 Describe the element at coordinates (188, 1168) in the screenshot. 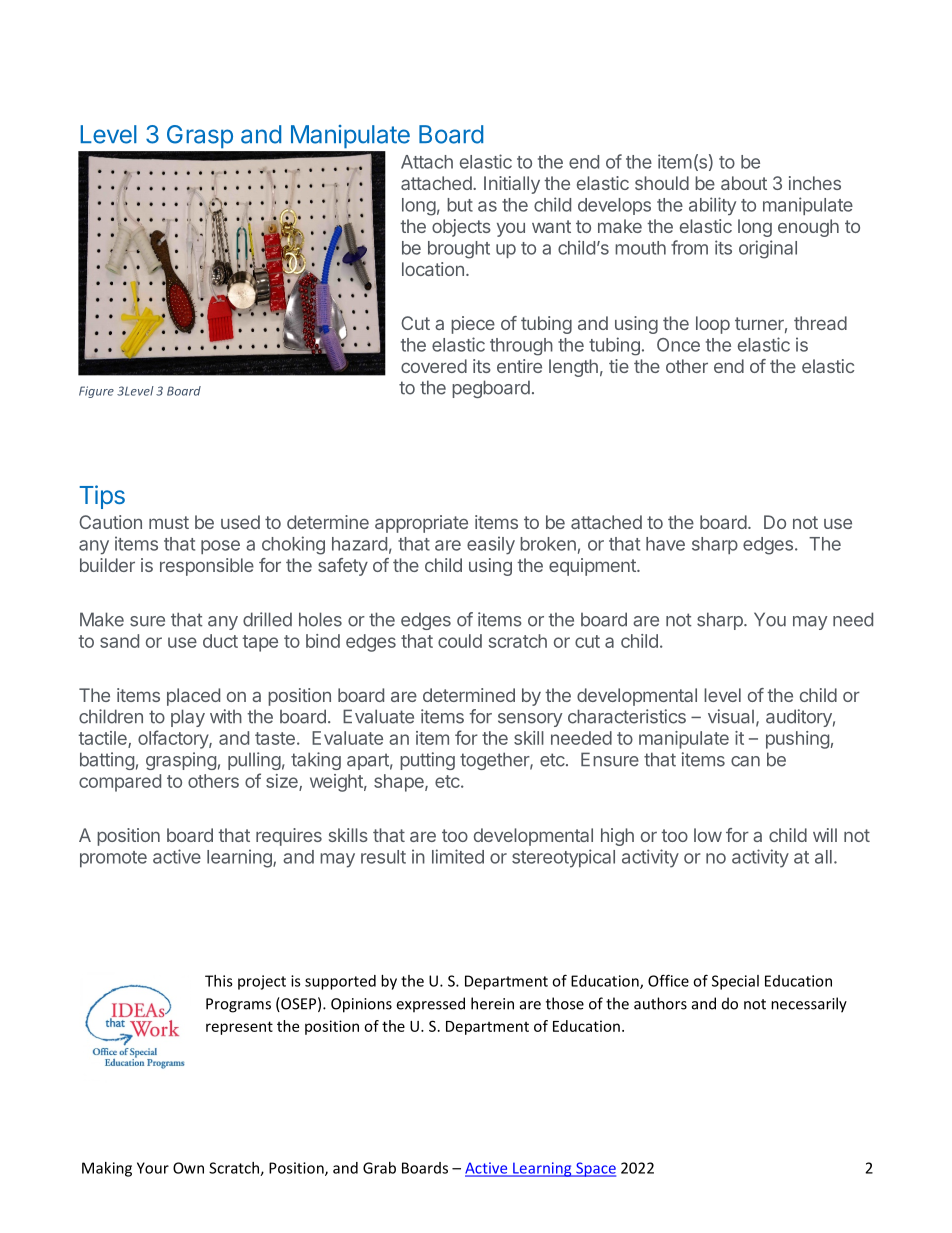

I see `Own` at that location.
